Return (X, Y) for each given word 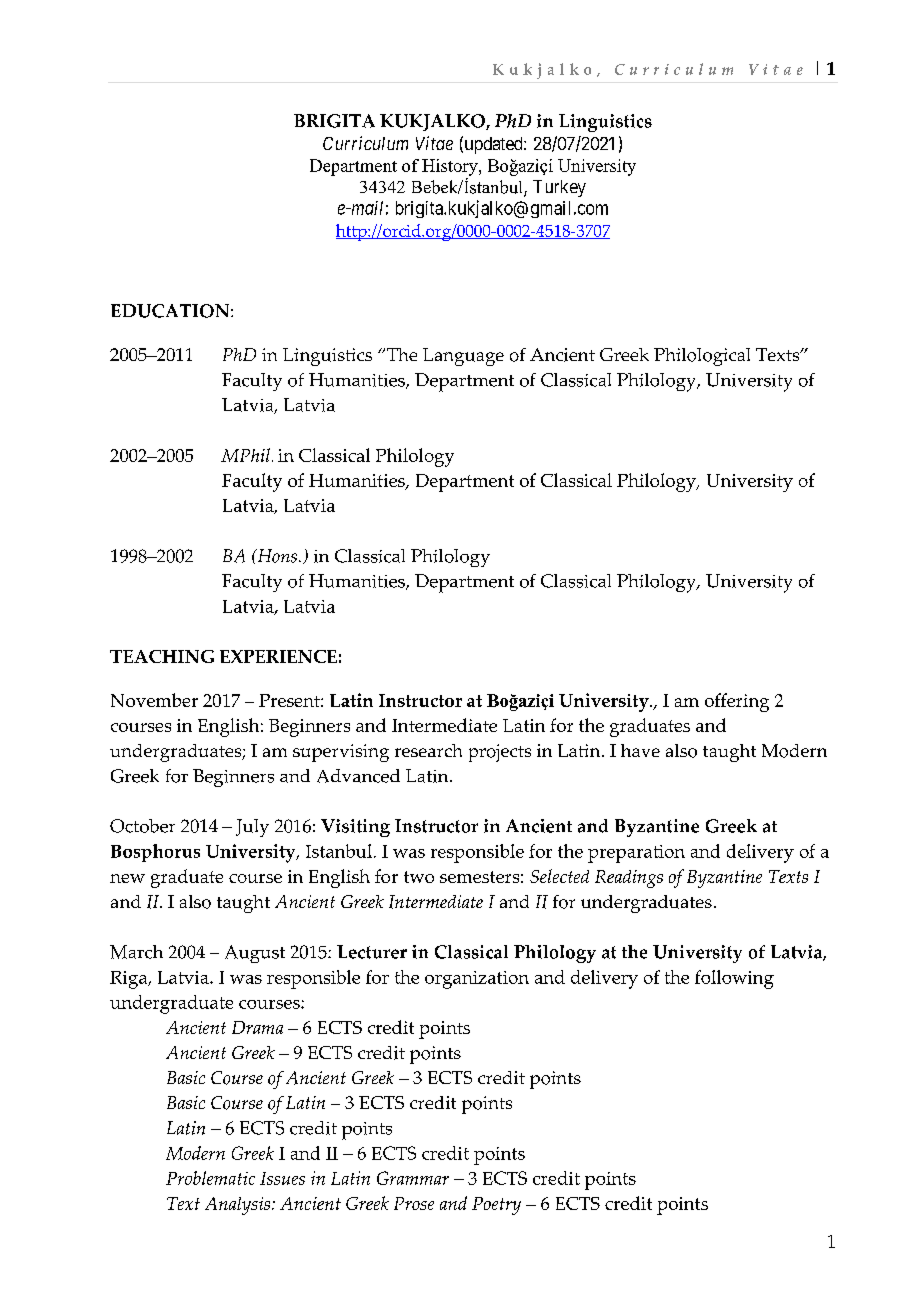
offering (737, 702)
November (154, 700)
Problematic (210, 1178)
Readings (629, 879)
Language (463, 357)
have (640, 750)
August (255, 954)
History (451, 167)
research (428, 750)
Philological (702, 357)
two (419, 877)
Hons (276, 556)
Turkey (559, 188)
